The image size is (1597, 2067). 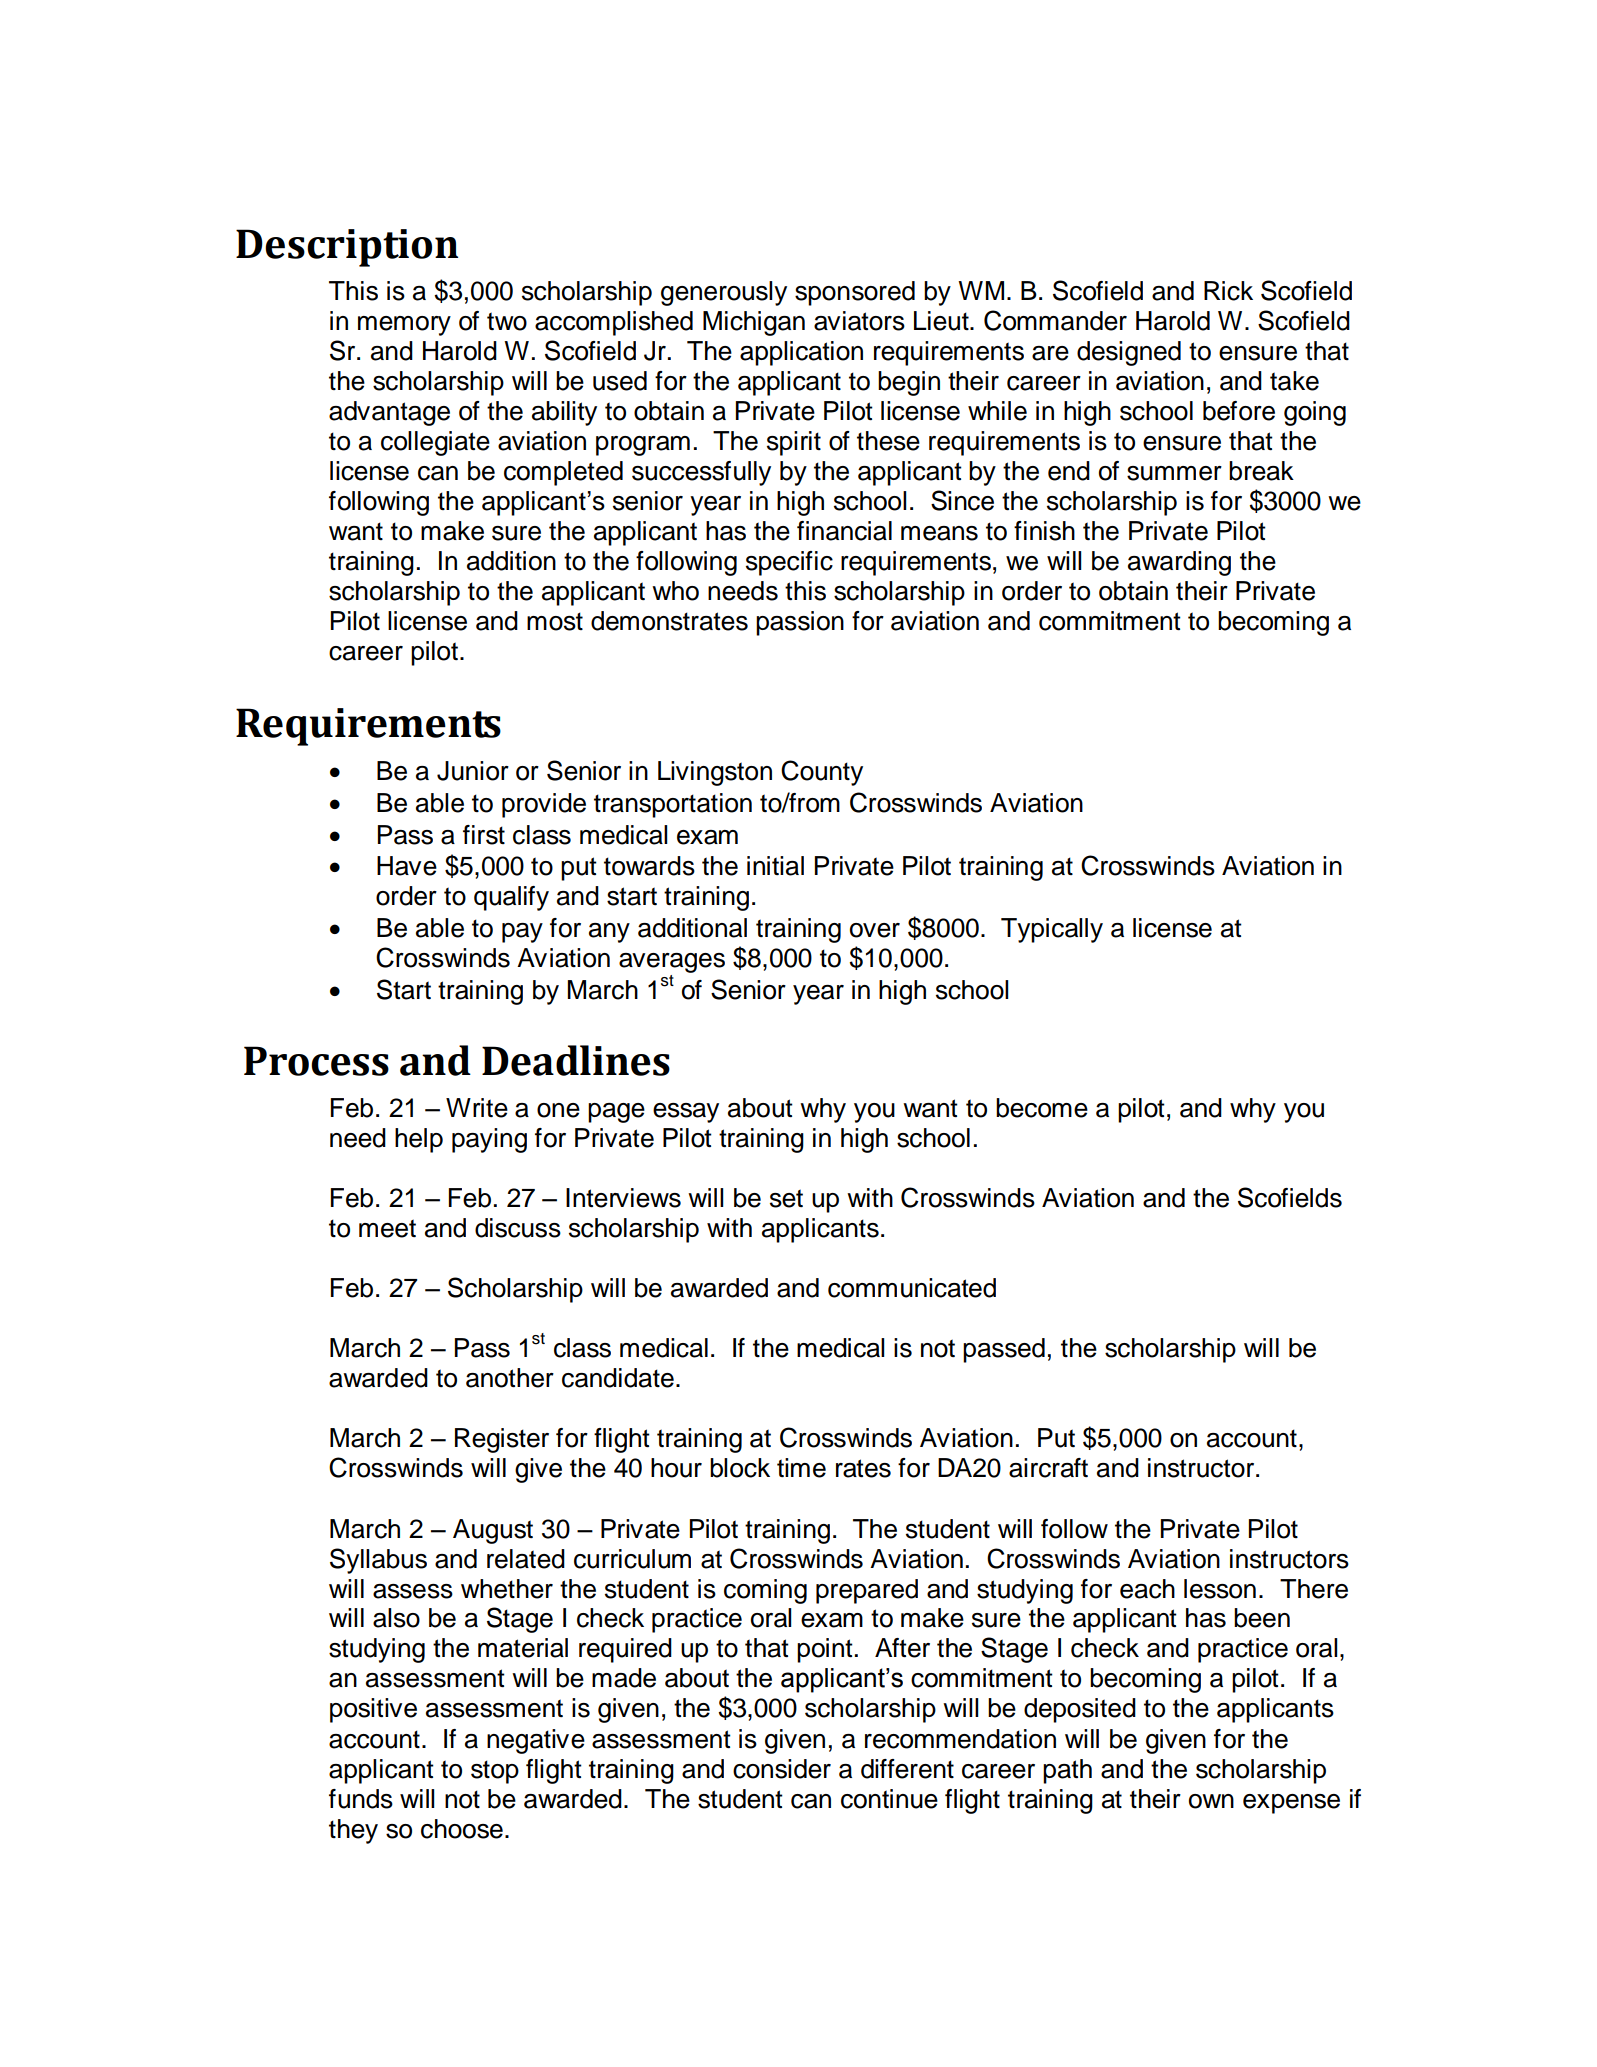 I want to click on become, so click(x=1042, y=1108).
